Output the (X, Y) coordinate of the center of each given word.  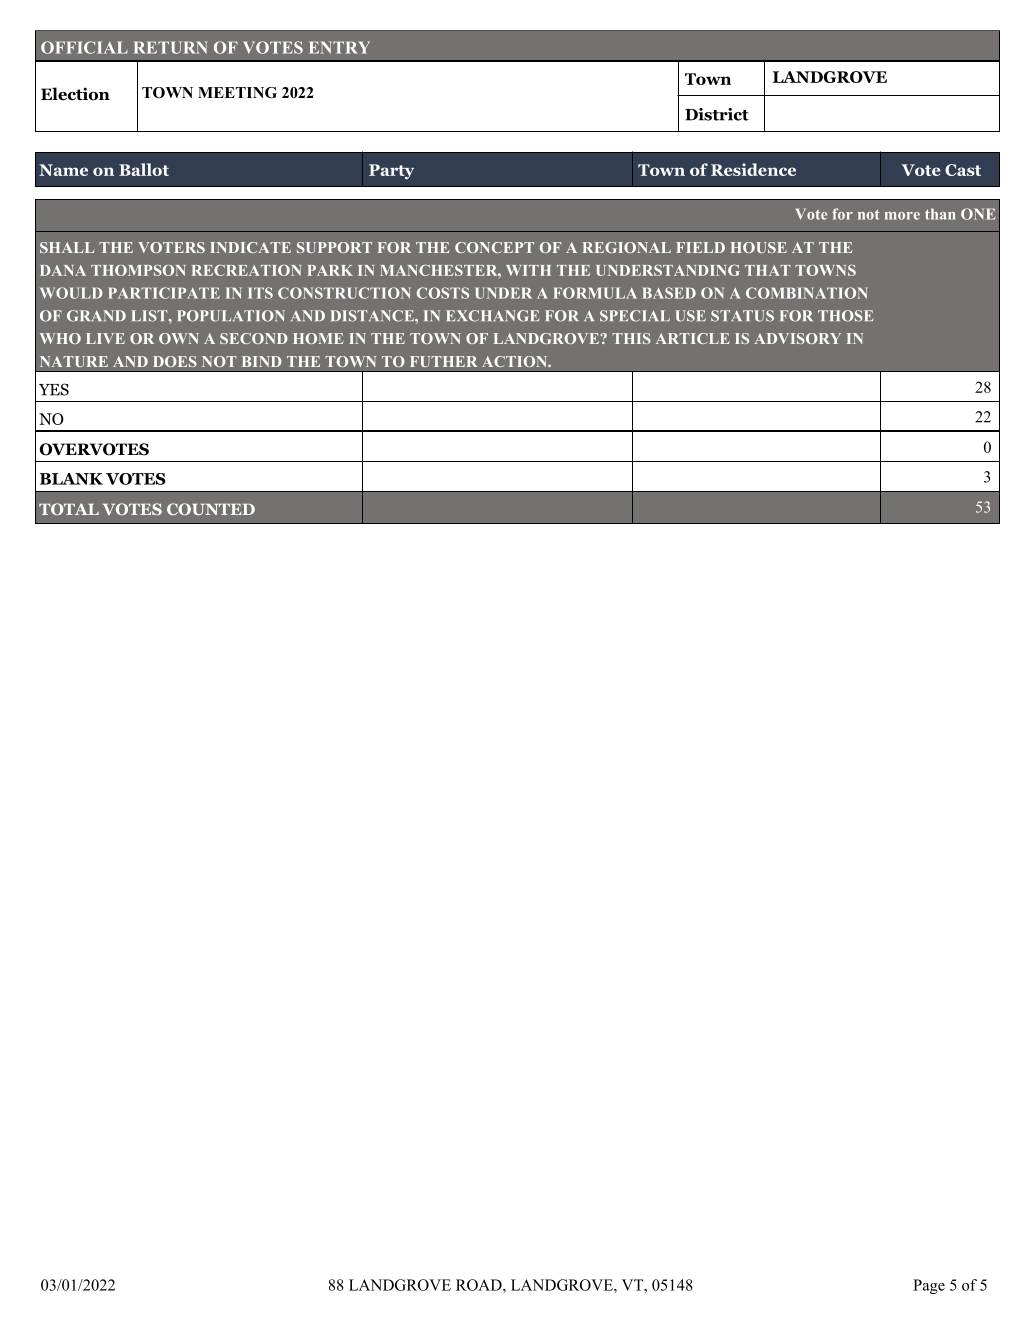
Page (929, 1286)
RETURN (171, 47)
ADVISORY (797, 338)
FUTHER (443, 361)
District (717, 114)
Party (391, 171)
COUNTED (211, 509)
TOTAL (69, 509)
